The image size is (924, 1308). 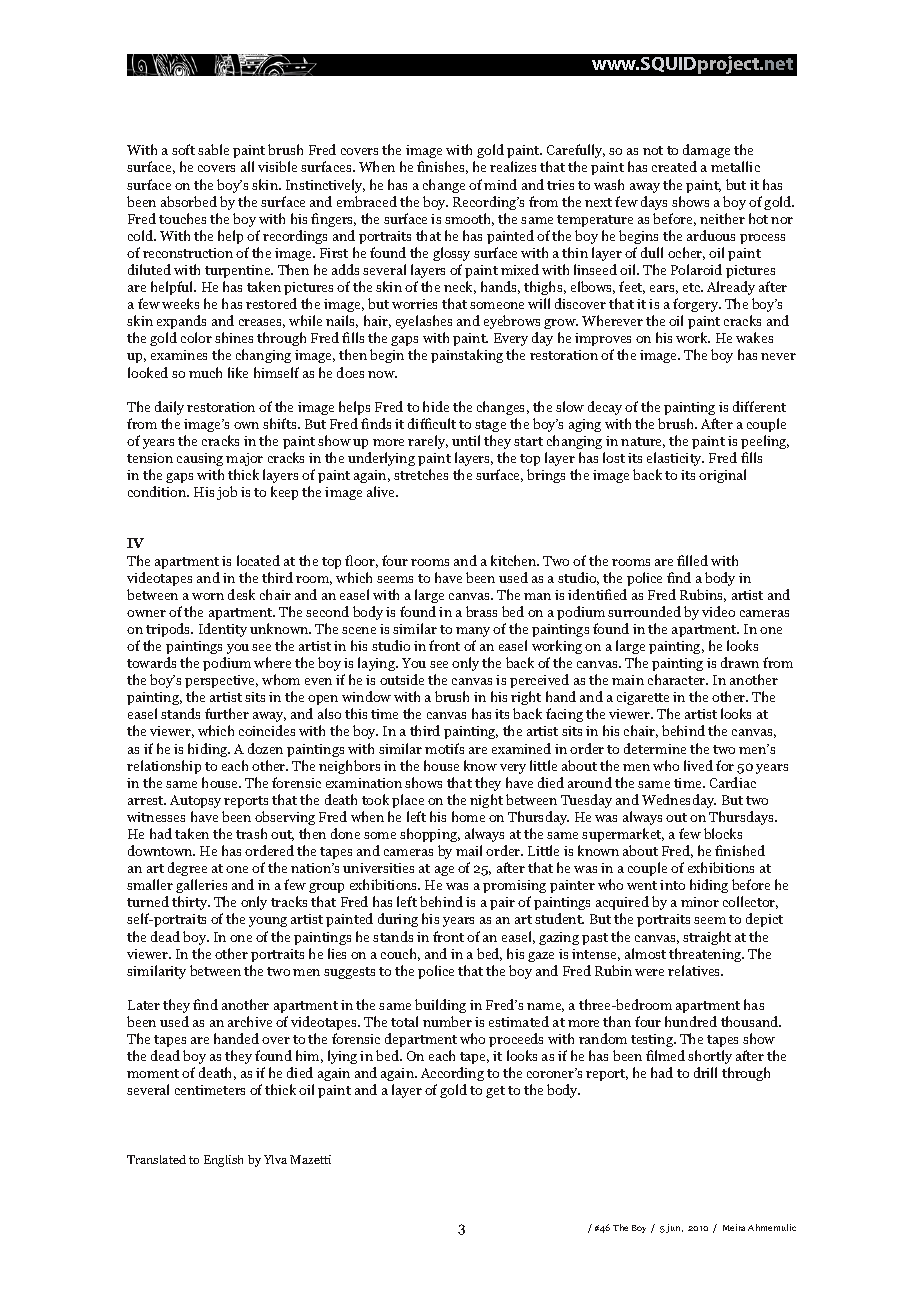 I want to click on character, so click(x=678, y=679).
